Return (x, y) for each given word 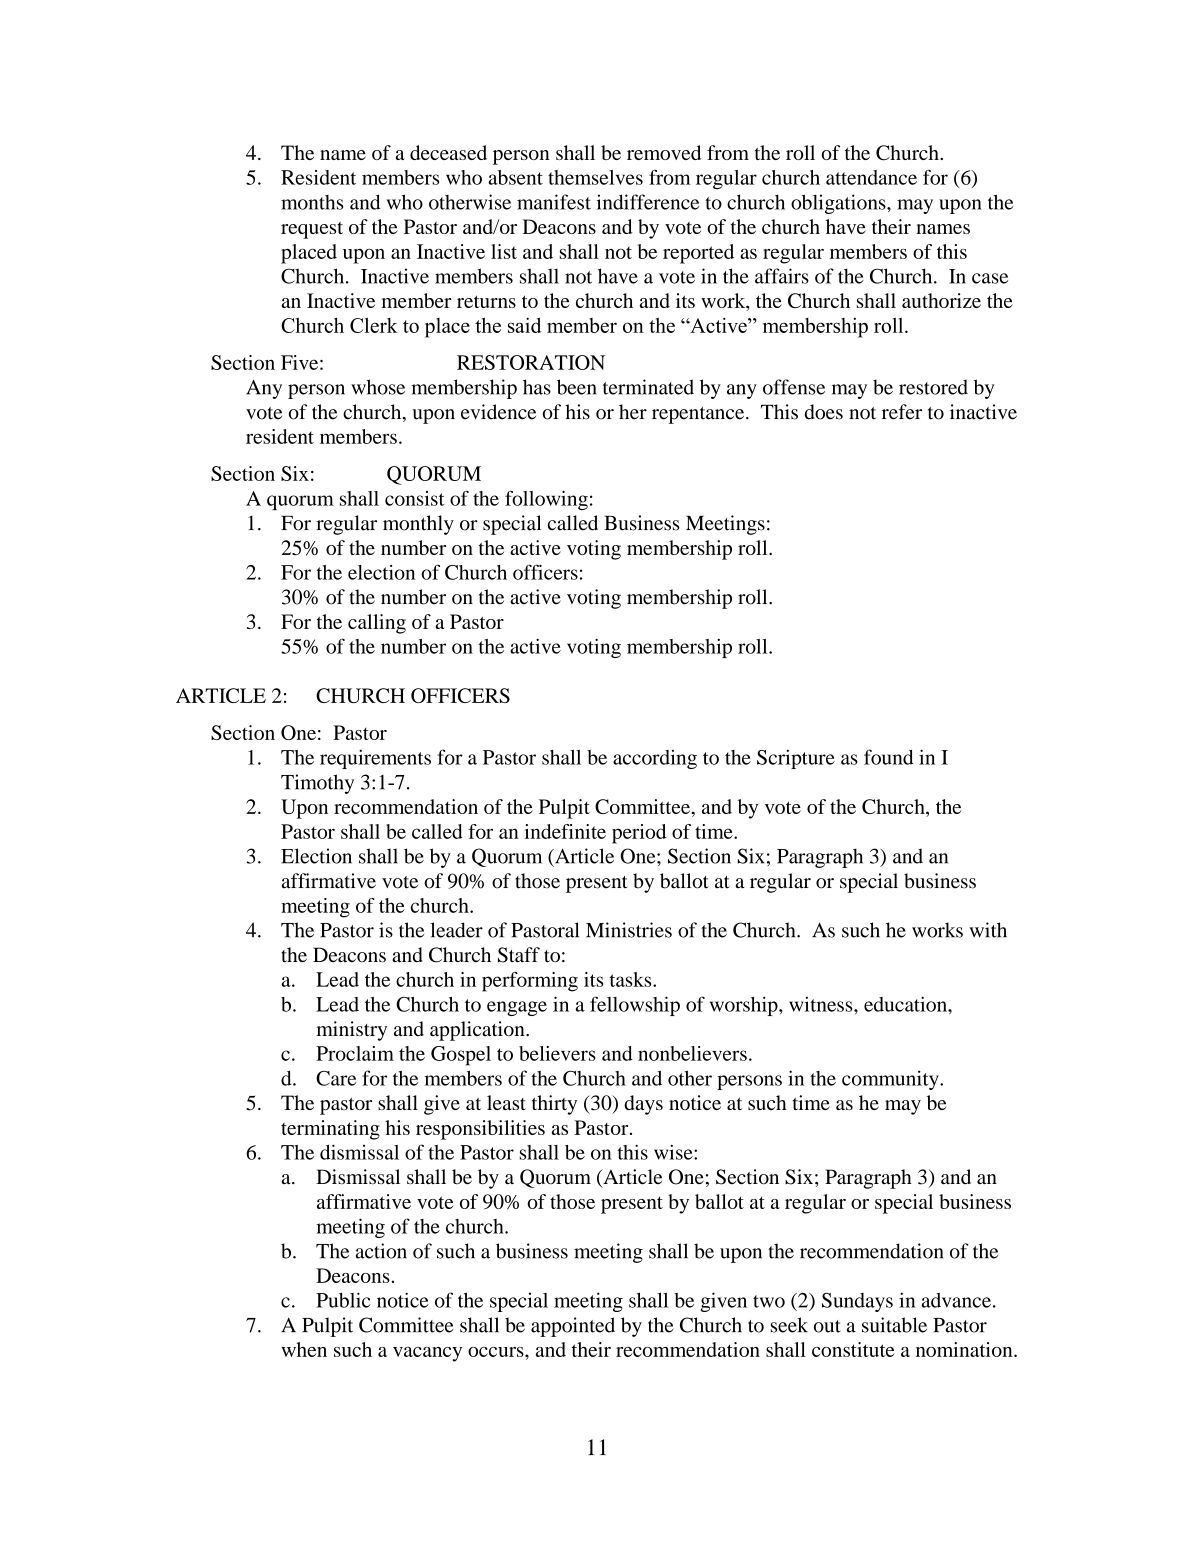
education (906, 1004)
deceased (448, 152)
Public (343, 1300)
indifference (648, 202)
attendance (871, 177)
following (546, 500)
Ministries (629, 930)
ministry (351, 1031)
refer (902, 412)
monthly (418, 525)
